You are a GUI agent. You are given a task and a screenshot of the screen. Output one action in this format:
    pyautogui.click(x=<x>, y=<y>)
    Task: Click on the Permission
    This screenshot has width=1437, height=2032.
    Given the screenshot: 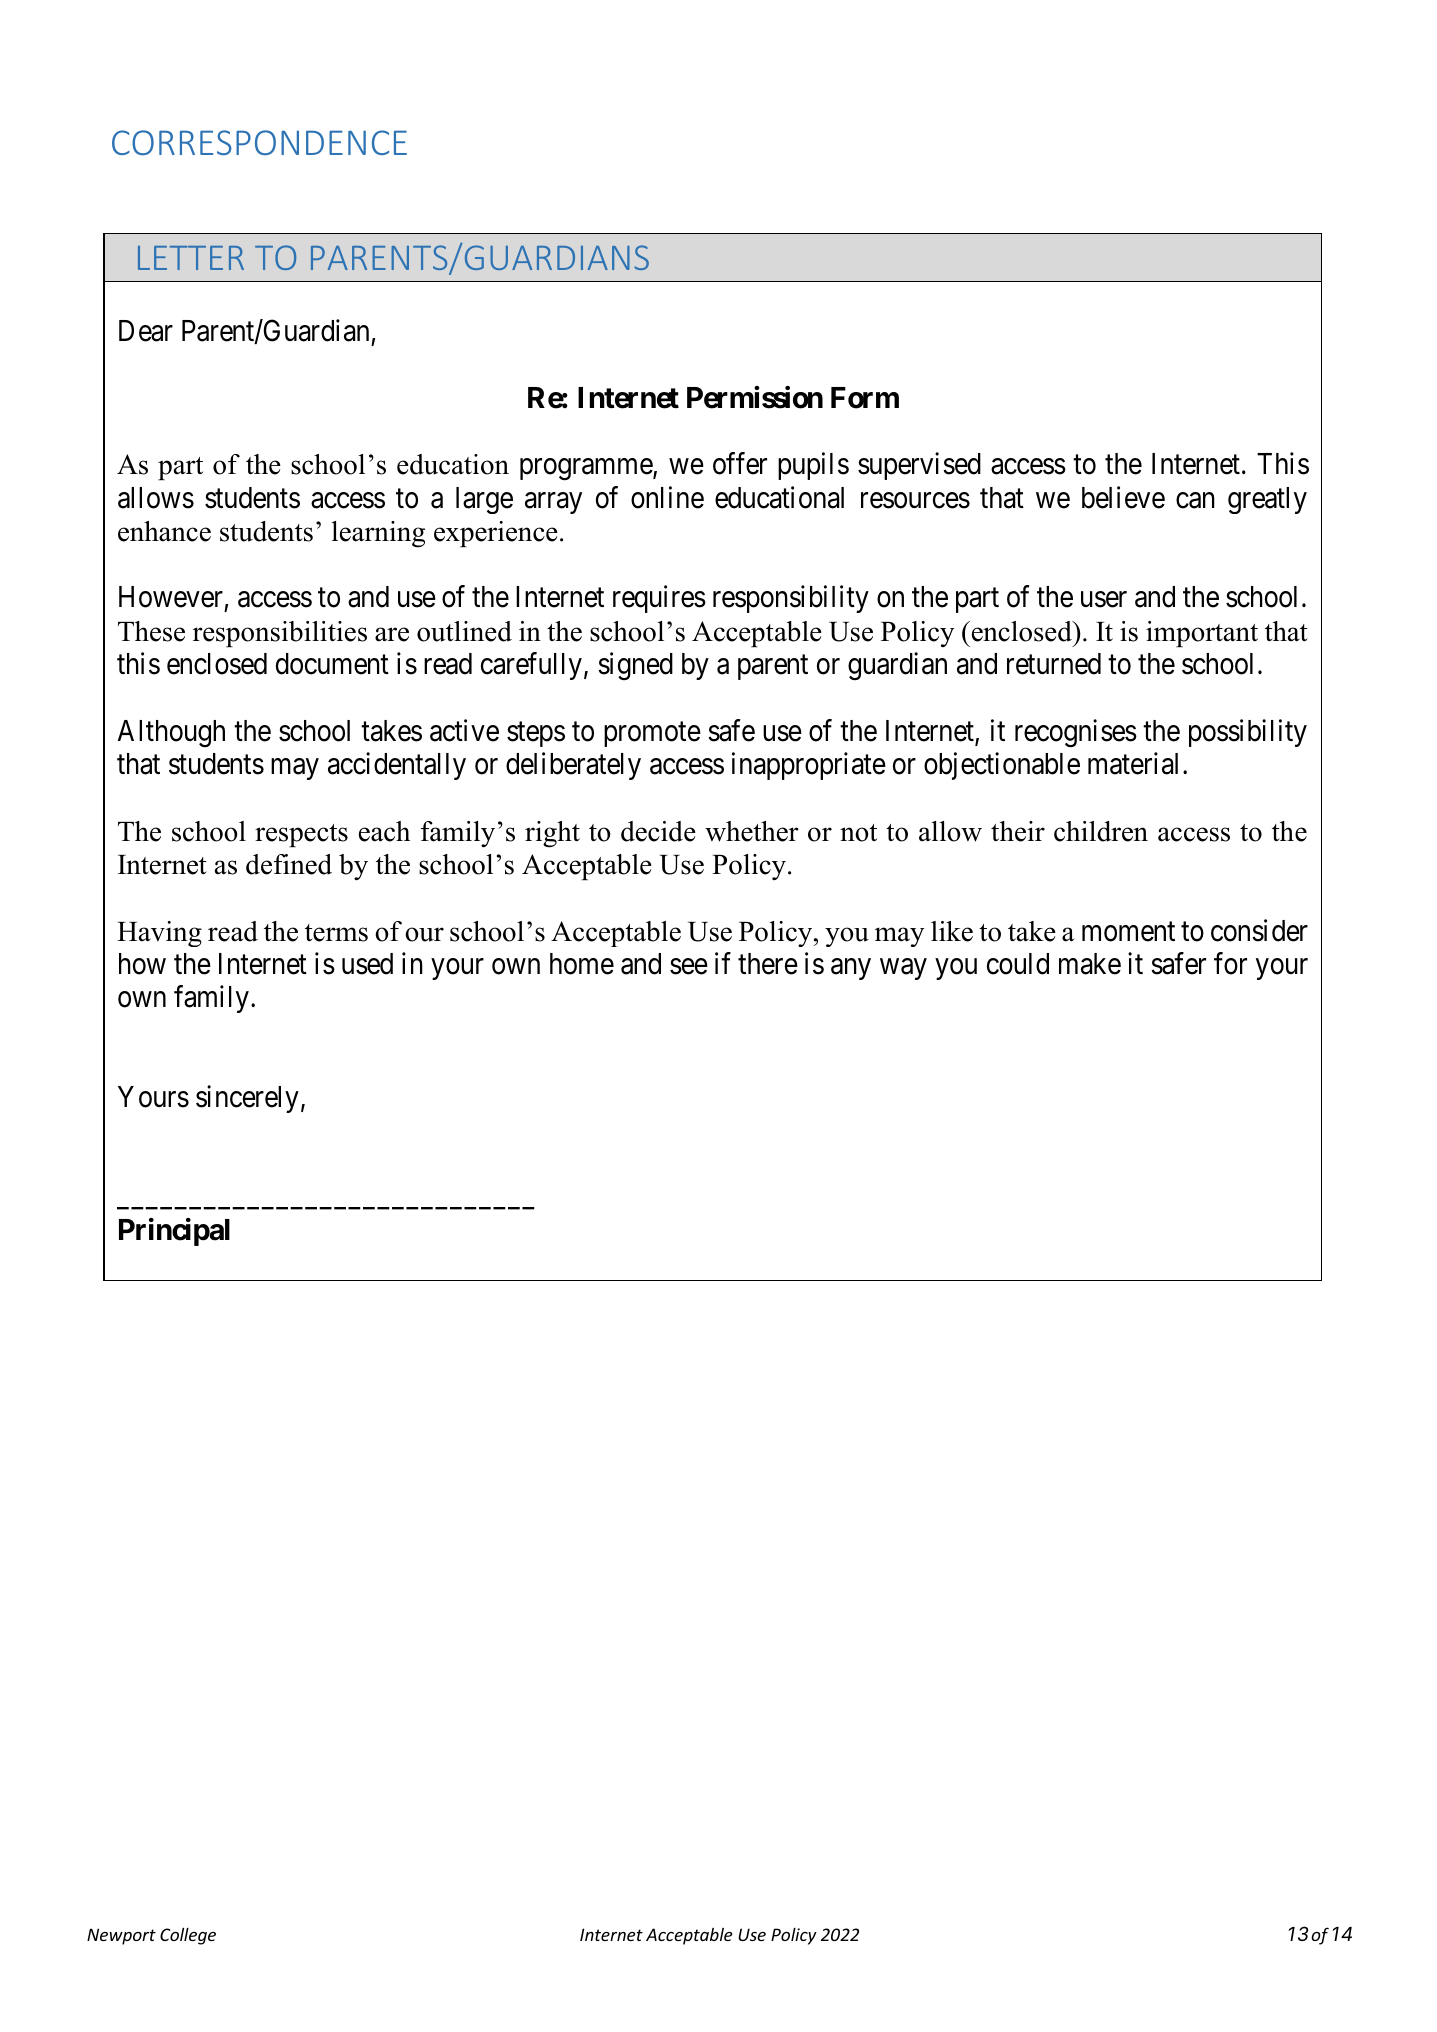 What is the action you would take?
    pyautogui.click(x=755, y=397)
